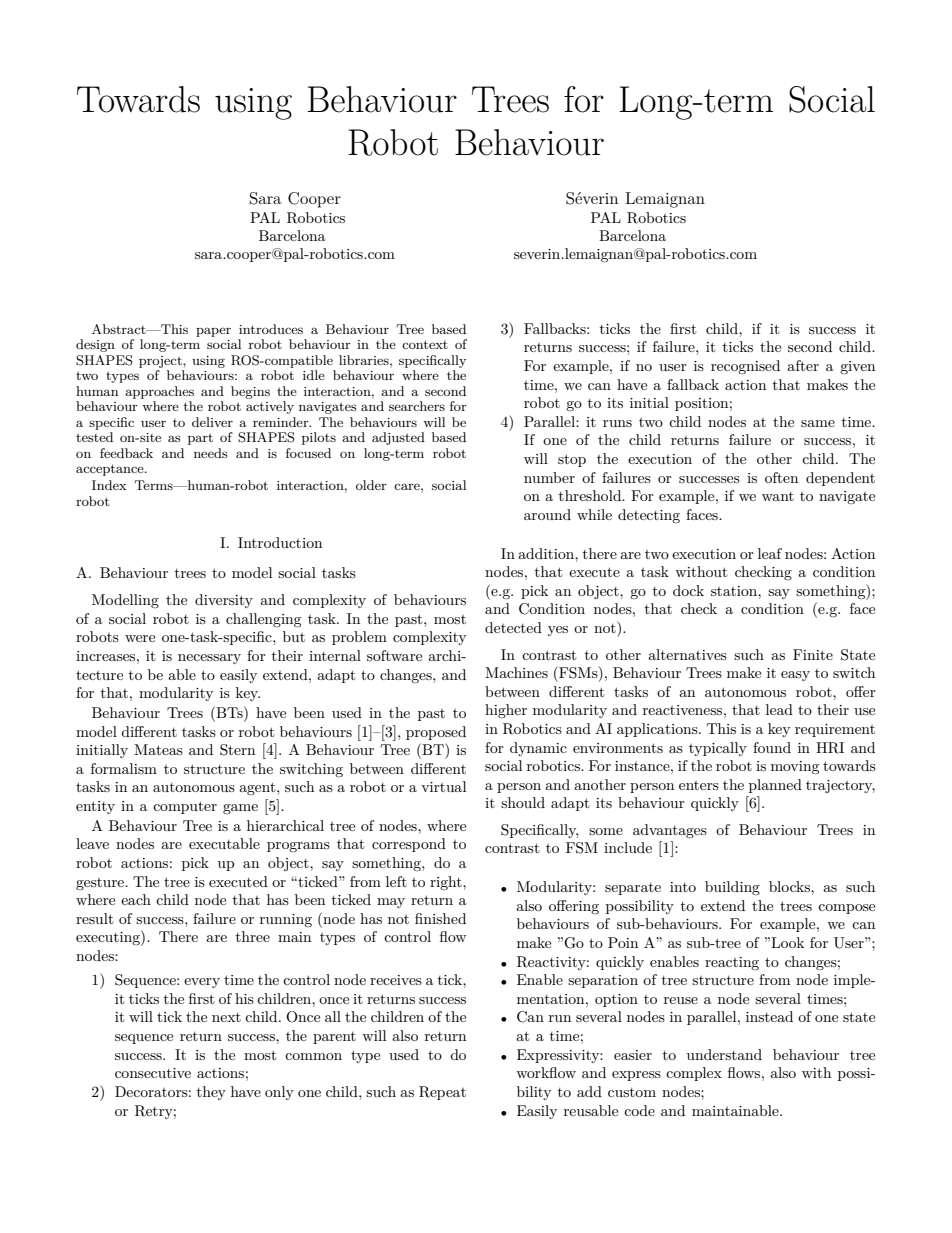 The image size is (952, 1233). What do you see at coordinates (513, 627) in the page?
I see `detected` at bounding box center [513, 627].
